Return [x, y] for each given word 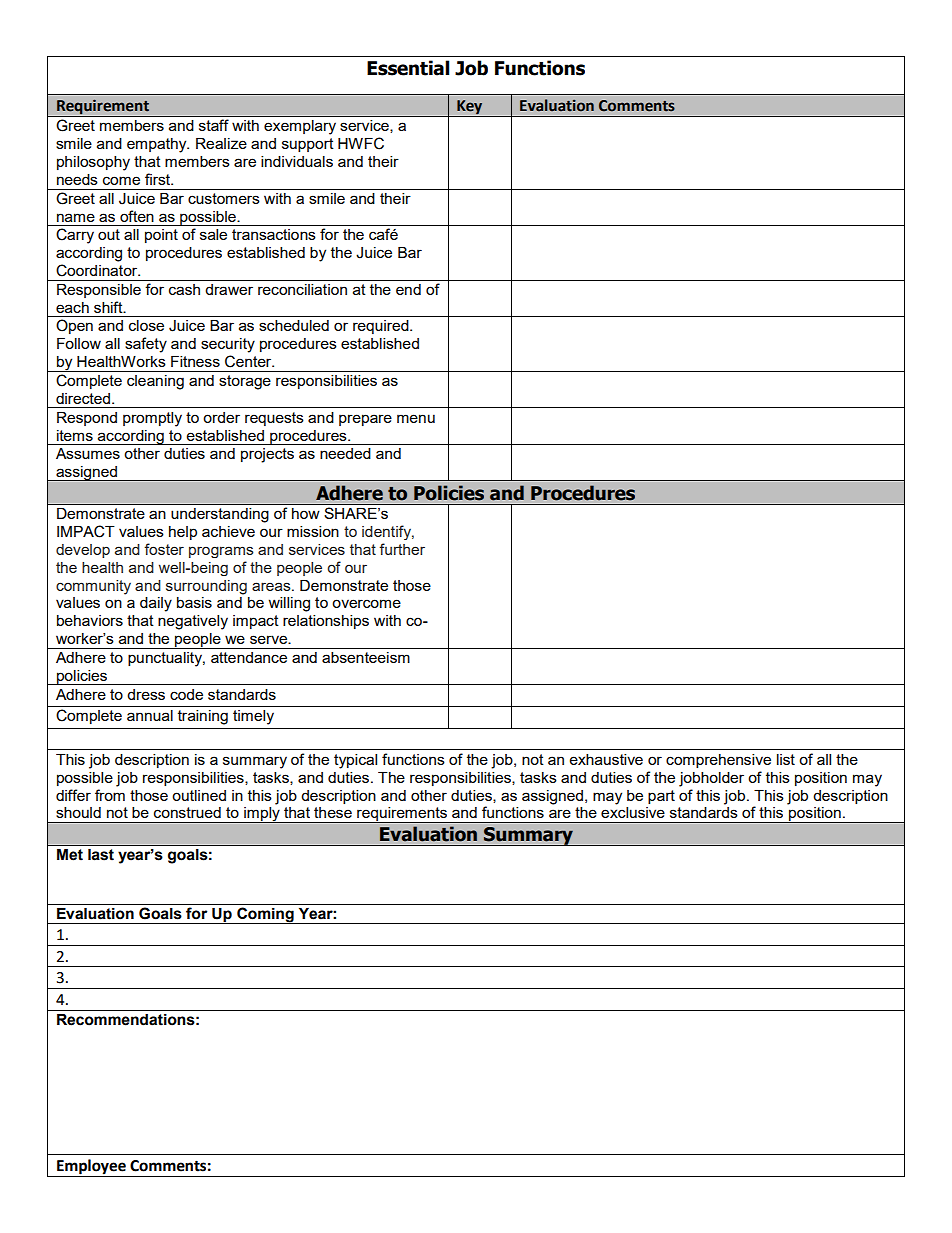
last [101, 855]
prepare [365, 420]
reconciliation [302, 289]
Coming [265, 915]
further [402, 549]
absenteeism [366, 657]
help [183, 533]
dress [146, 694]
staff [214, 125]
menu [416, 418]
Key [470, 108]
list [786, 759]
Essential [408, 68]
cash [184, 289]
